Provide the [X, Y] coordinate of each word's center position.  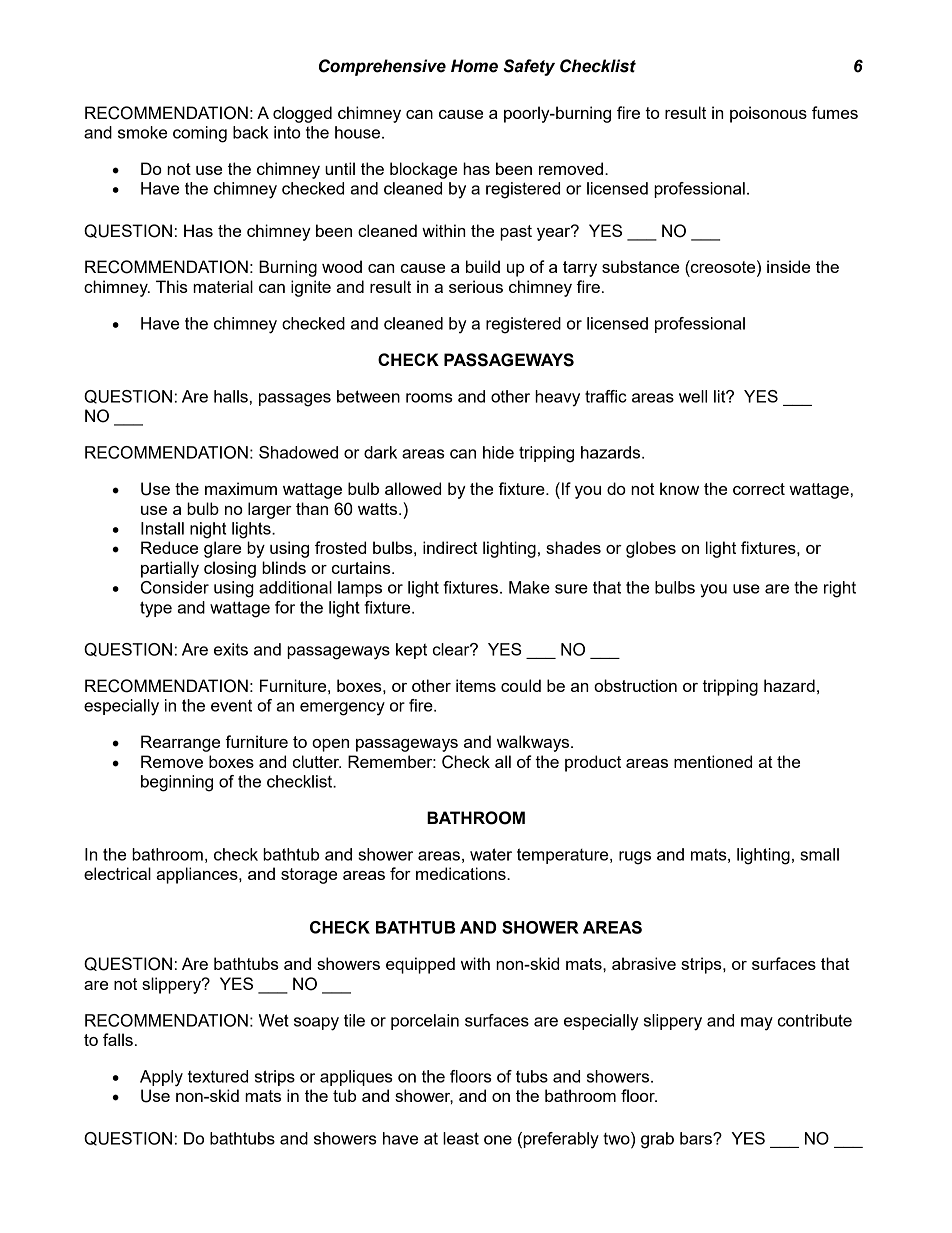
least [461, 1138]
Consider [175, 587]
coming [200, 134]
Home [474, 66]
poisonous [768, 114]
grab [657, 1140]
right [840, 589]
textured [218, 1076]
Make [529, 587]
